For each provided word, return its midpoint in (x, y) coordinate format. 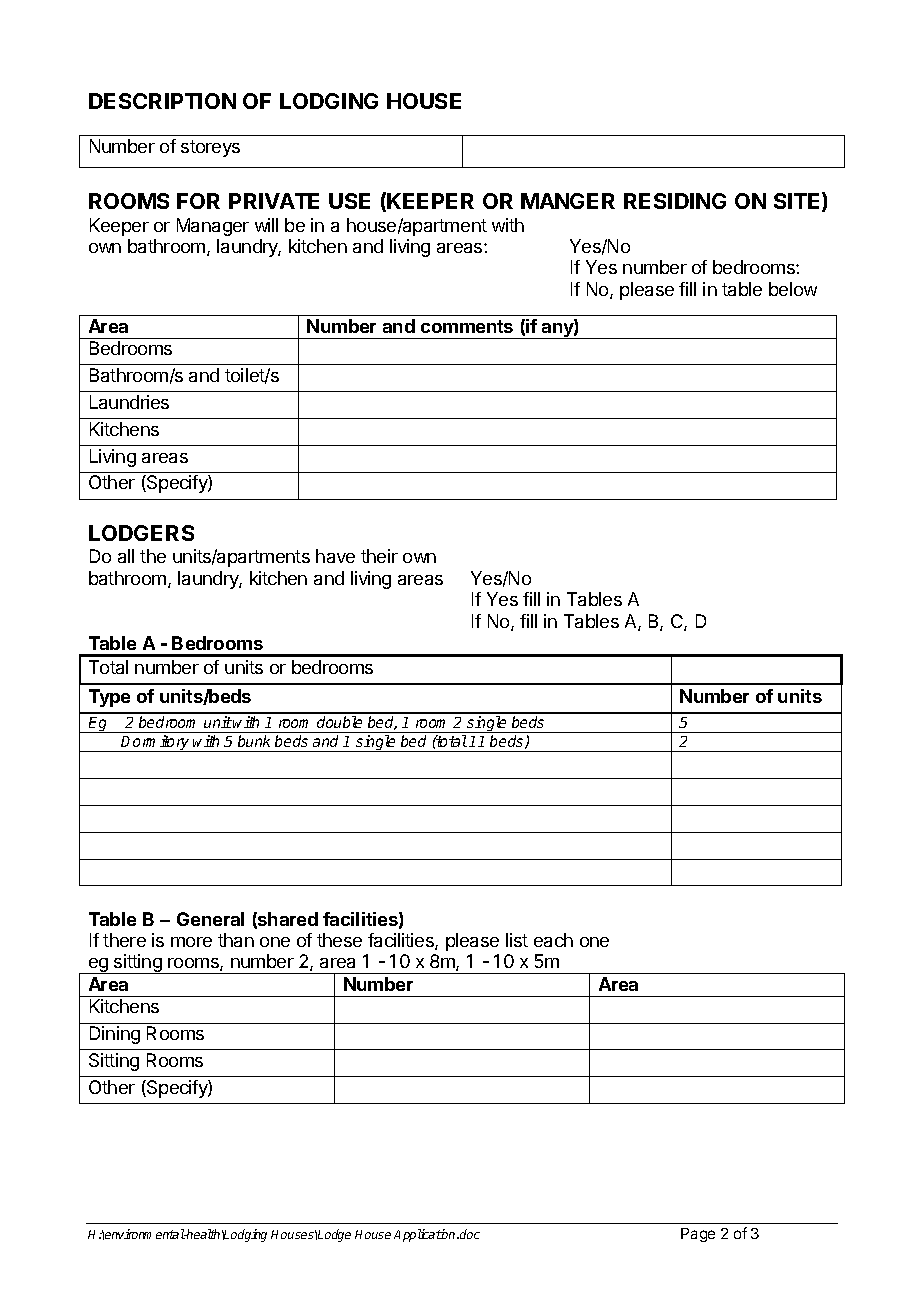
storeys (210, 148)
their (379, 556)
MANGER (568, 201)
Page (698, 1235)
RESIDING (675, 201)
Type (109, 698)
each (553, 940)
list (517, 940)
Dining (115, 1035)
